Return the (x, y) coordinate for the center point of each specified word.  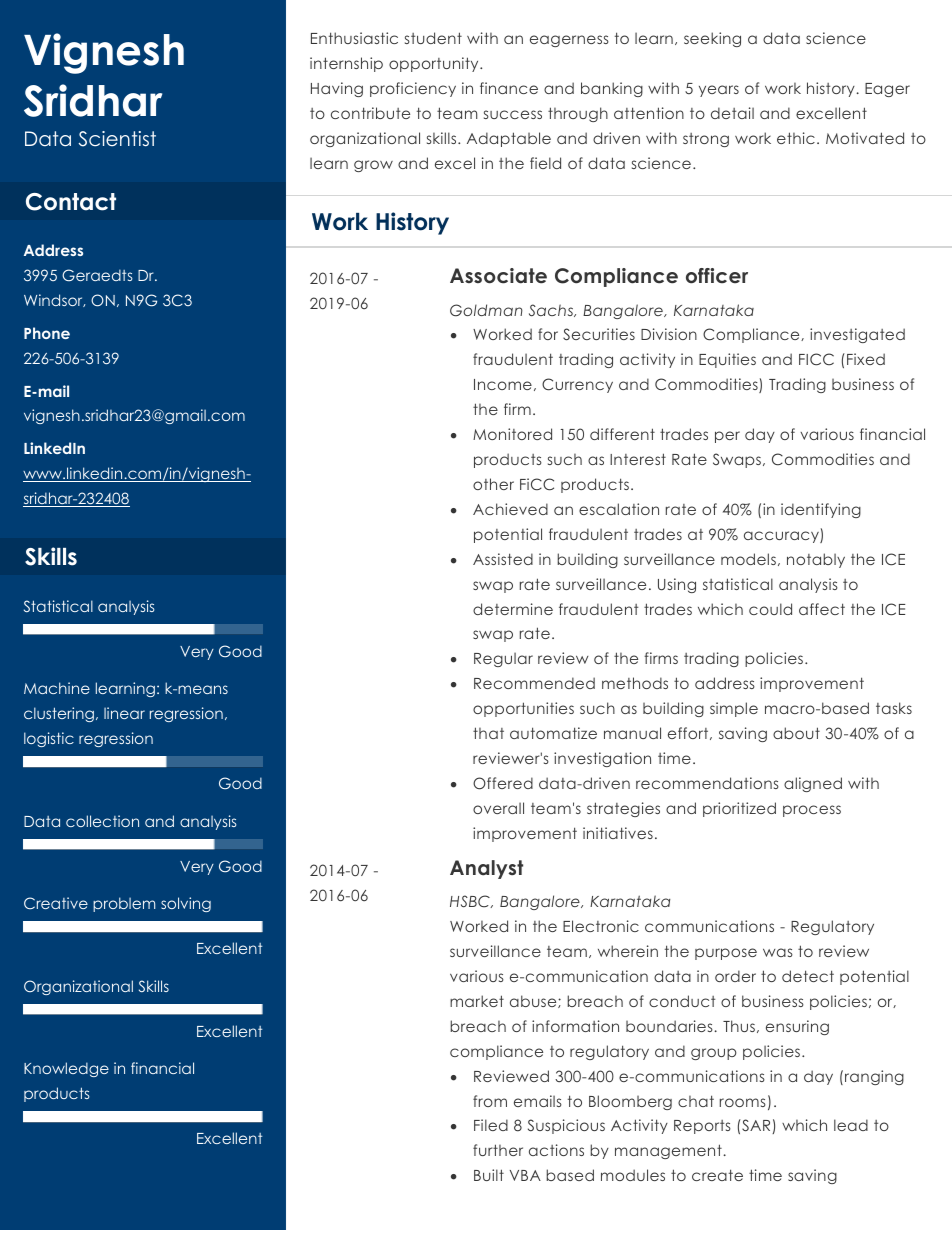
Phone (47, 333)
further (498, 1150)
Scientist (117, 139)
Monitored (512, 434)
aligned (813, 784)
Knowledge (66, 1069)
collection (102, 821)
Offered (503, 783)
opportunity (435, 64)
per (727, 437)
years (719, 91)
